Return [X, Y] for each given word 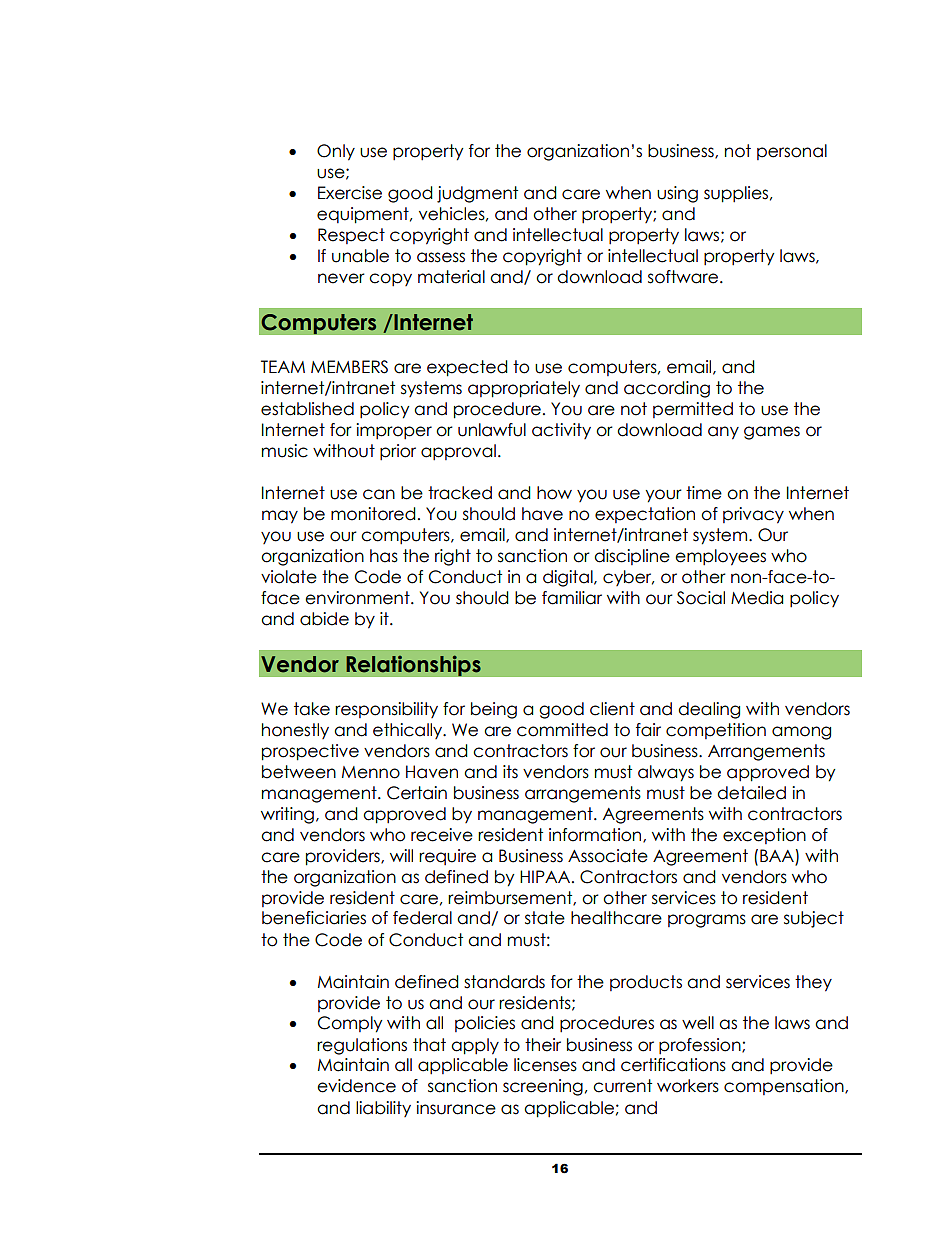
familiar [572, 598]
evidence [356, 1086]
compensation [785, 1087]
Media [757, 598]
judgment [477, 194]
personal [792, 152]
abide [324, 619]
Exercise [350, 193]
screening [543, 1087]
